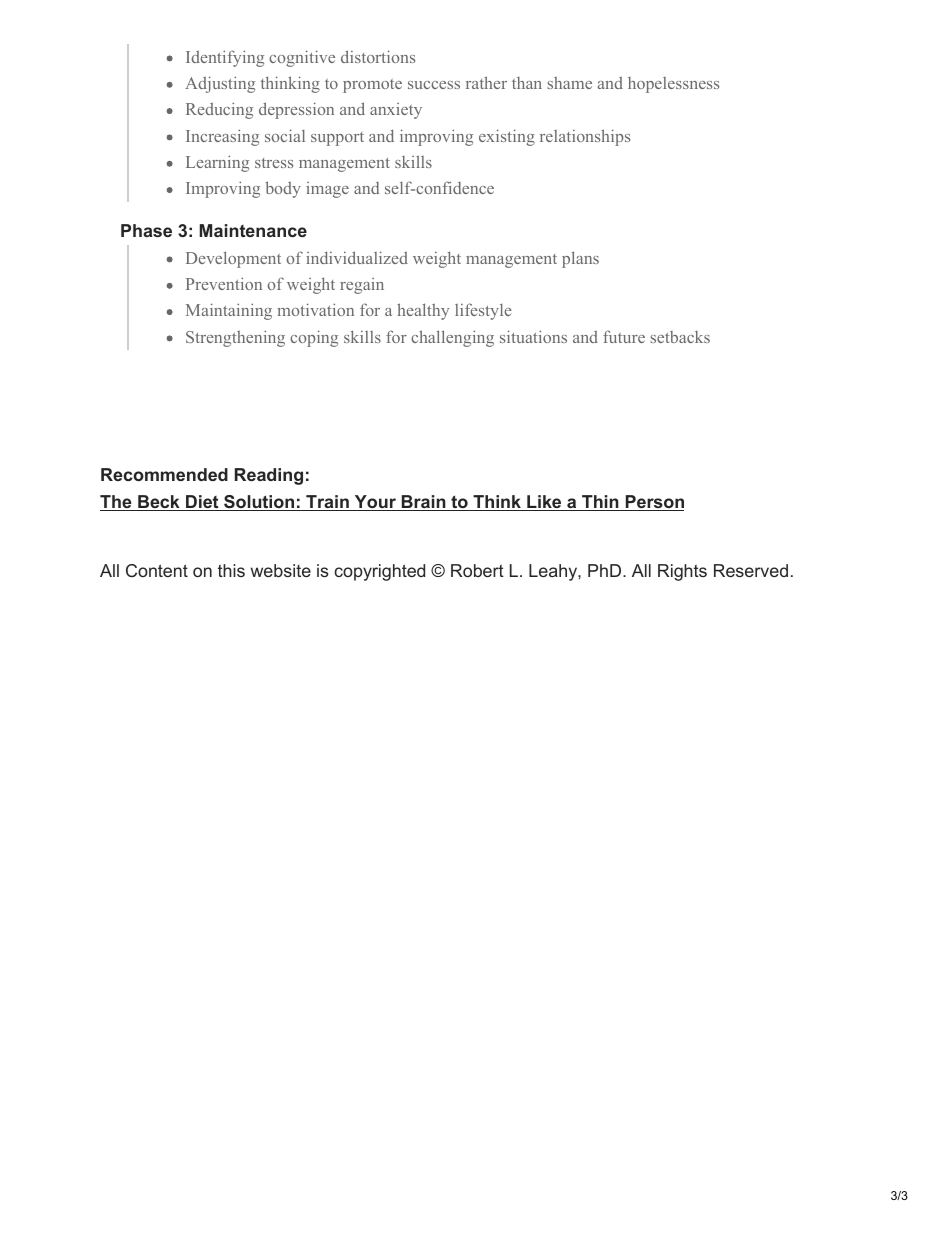 Image resolution: width=952 pixels, height=1233 pixels. I want to click on healthy, so click(423, 311).
